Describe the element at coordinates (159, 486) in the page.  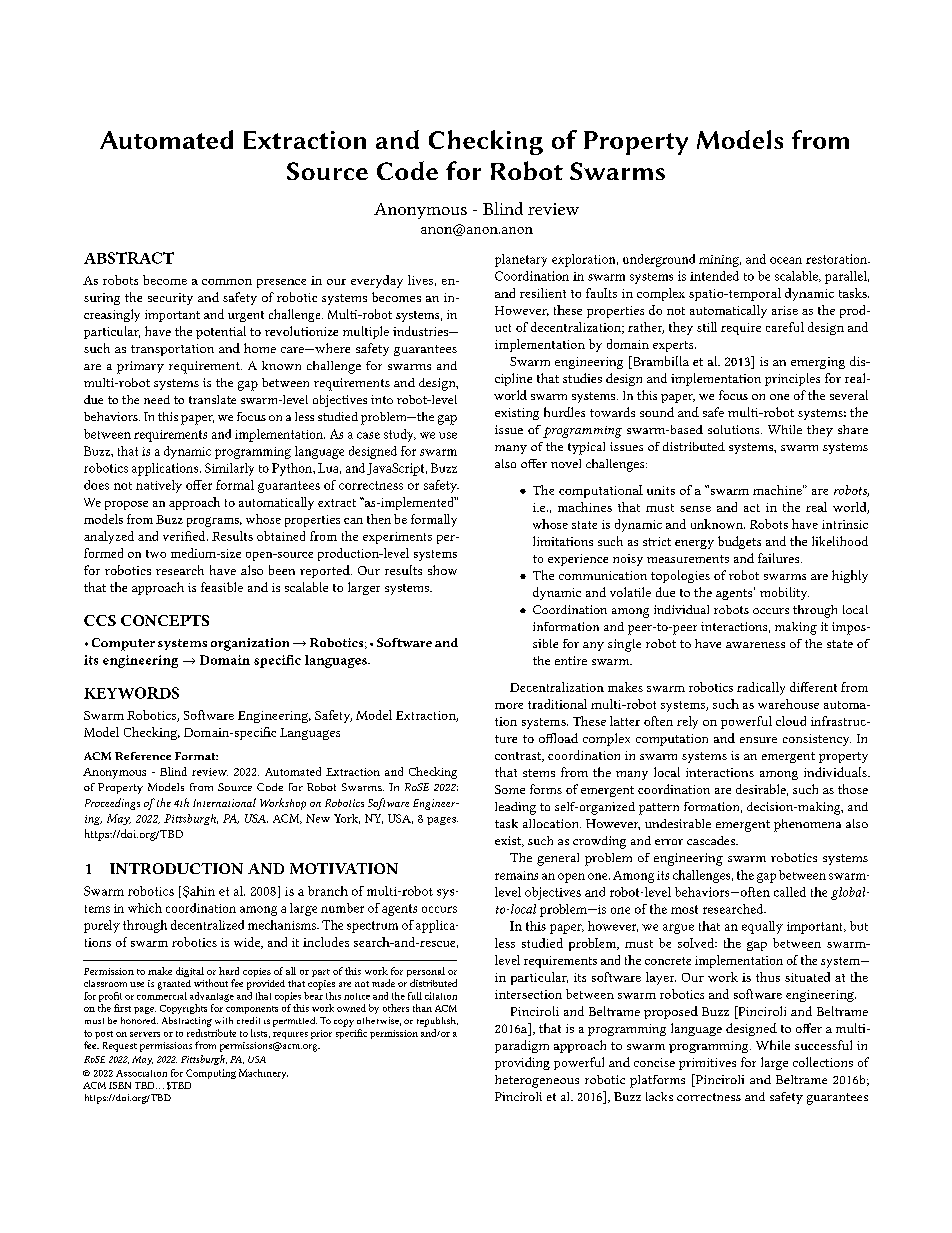
I see `natively` at that location.
